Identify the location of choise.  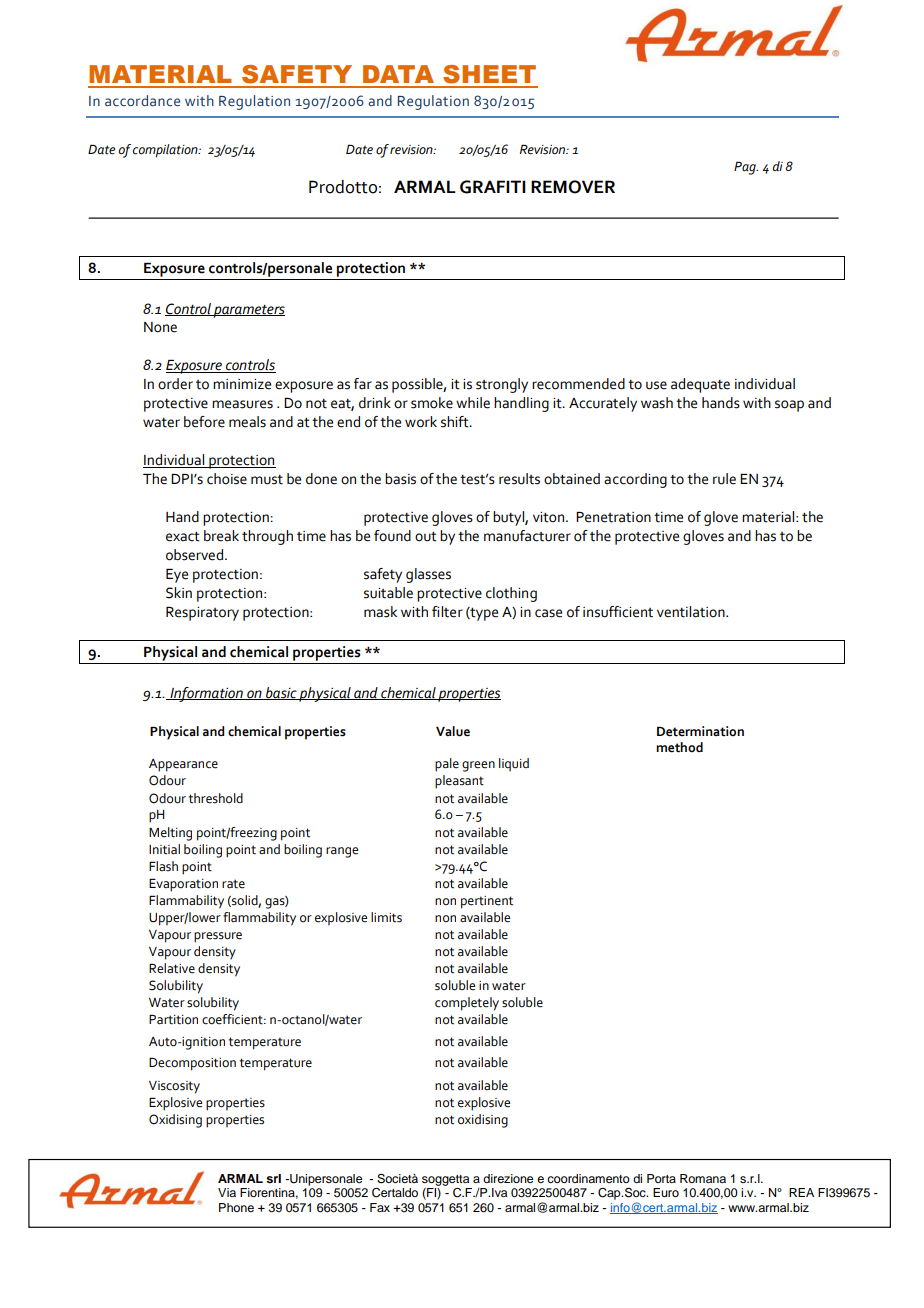
(227, 479).
